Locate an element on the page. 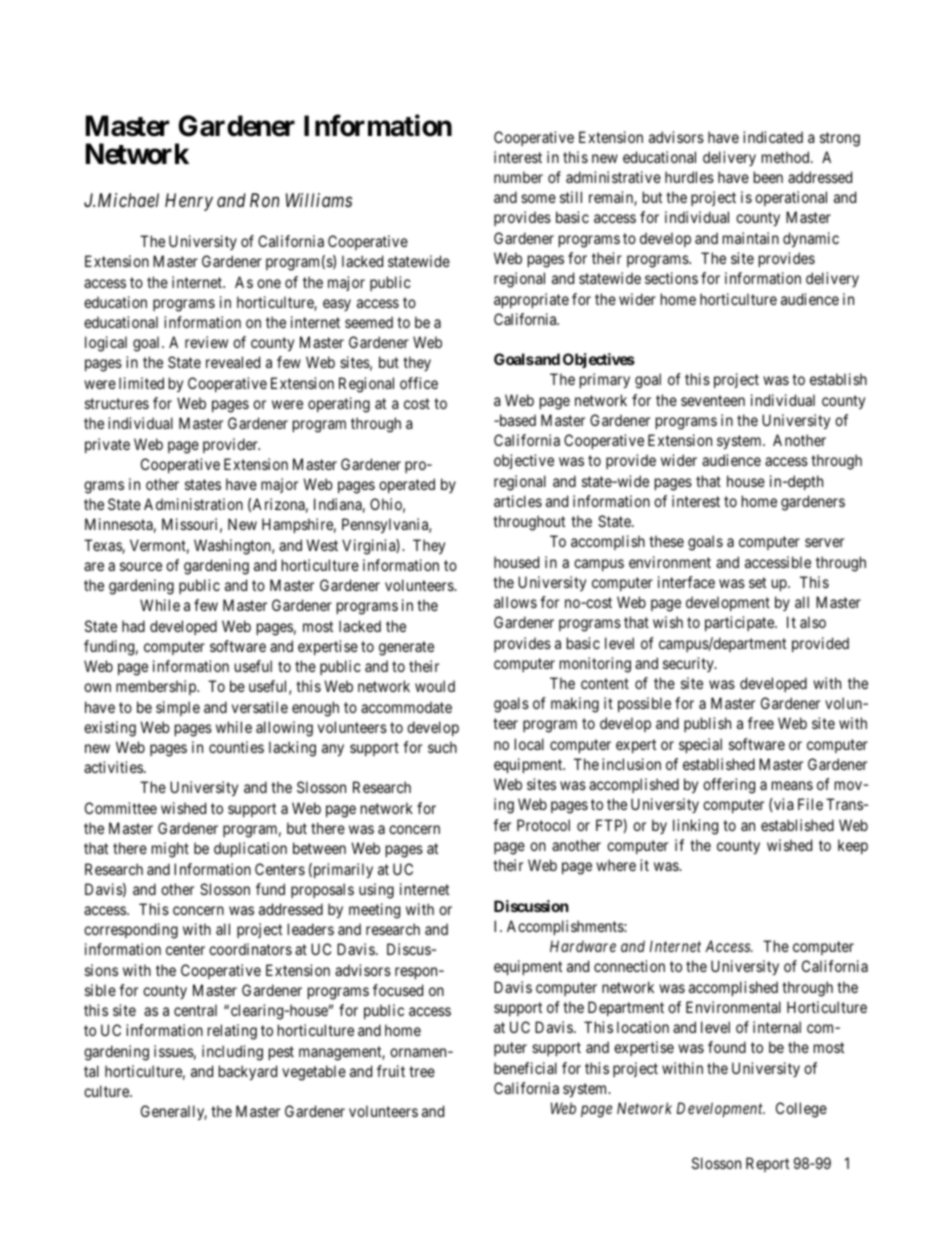  Henry is located at coordinates (189, 202).
